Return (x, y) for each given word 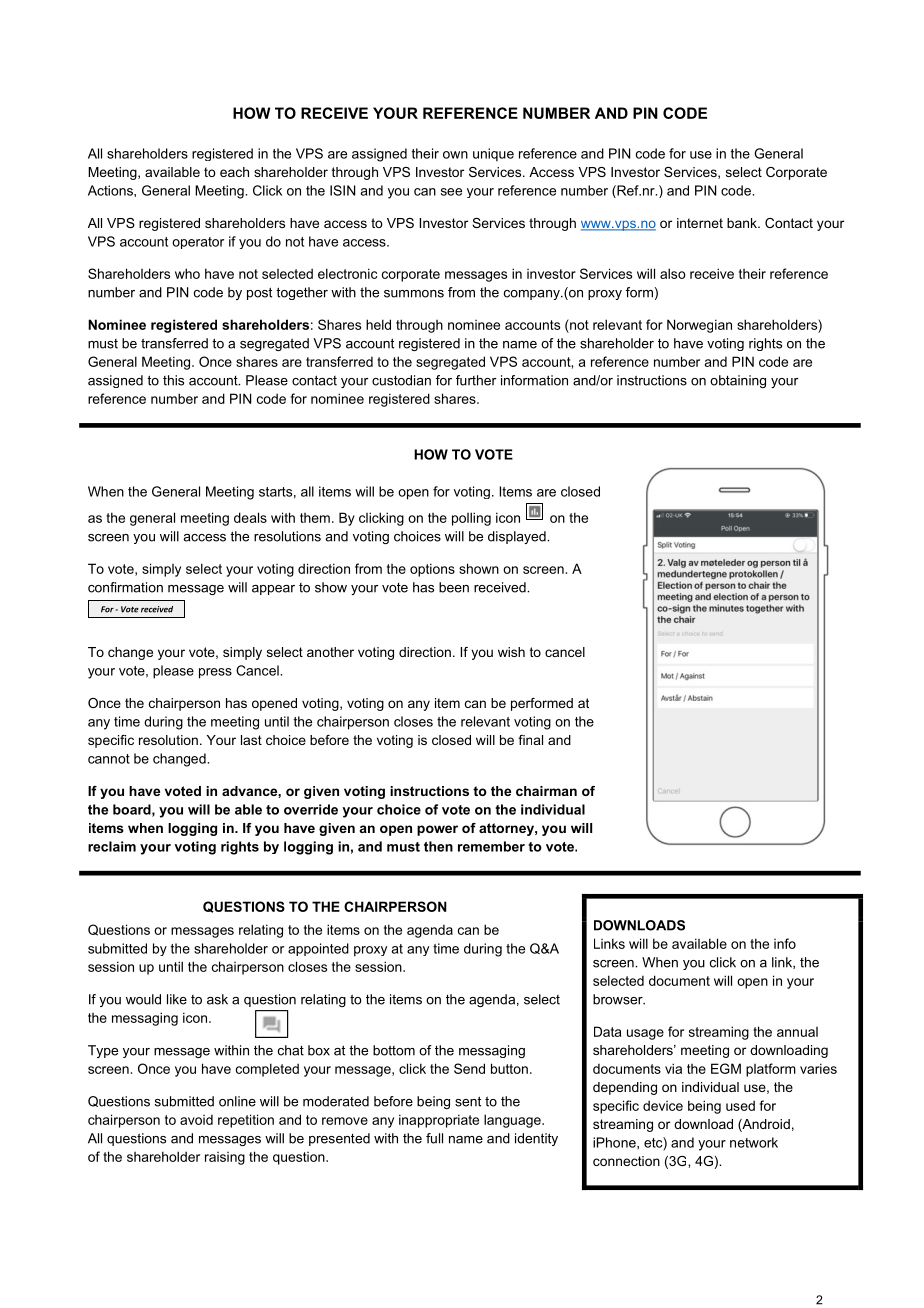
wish (511, 652)
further (476, 380)
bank (743, 223)
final (530, 740)
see (451, 192)
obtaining (738, 381)
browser (619, 999)
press (215, 673)
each (234, 172)
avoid (196, 1120)
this (173, 380)
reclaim (112, 846)
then (438, 846)
